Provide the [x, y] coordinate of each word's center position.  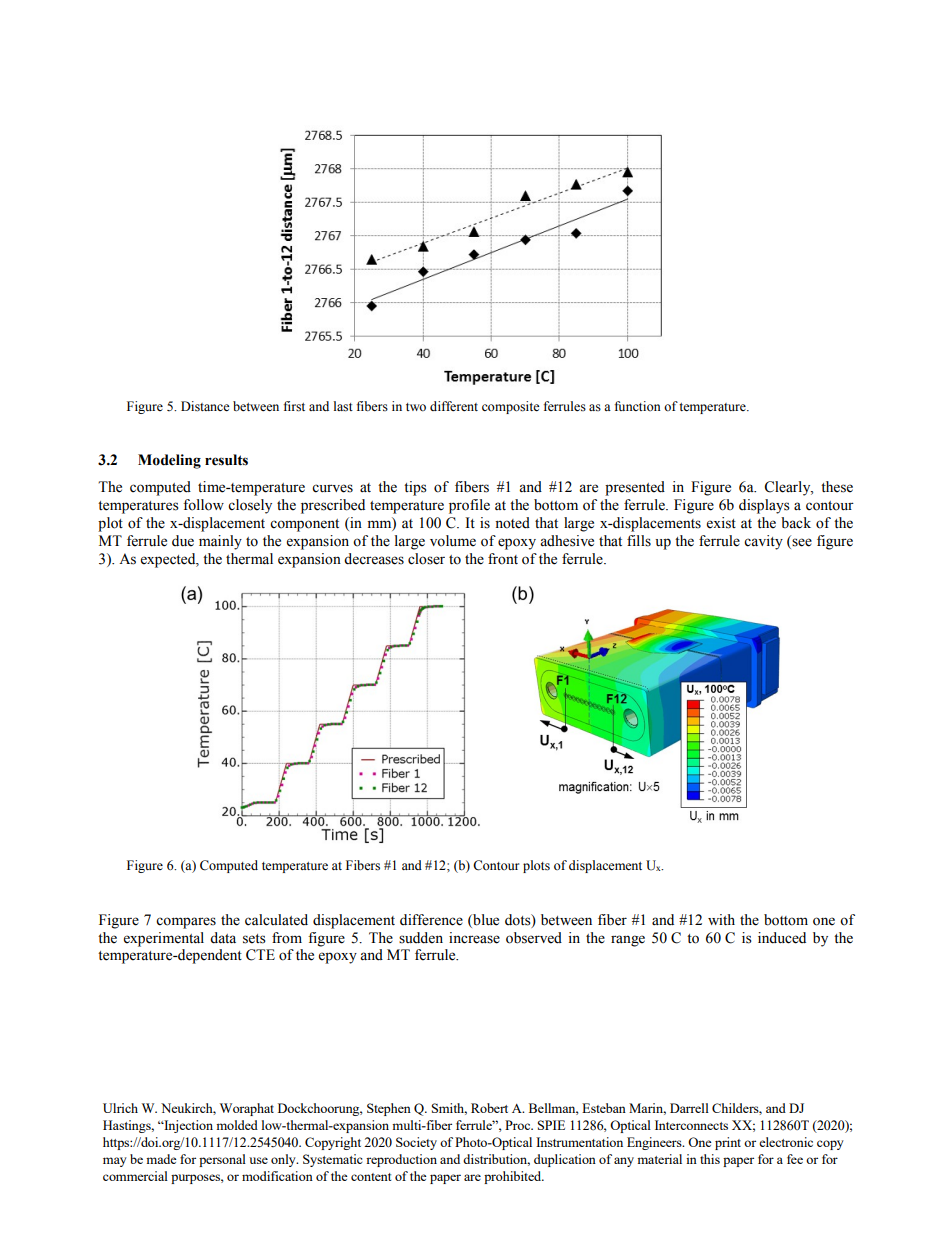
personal [222, 1160]
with [721, 919]
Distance [205, 406]
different [454, 406]
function [638, 406]
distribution [496, 1160]
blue [485, 920]
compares [186, 923]
